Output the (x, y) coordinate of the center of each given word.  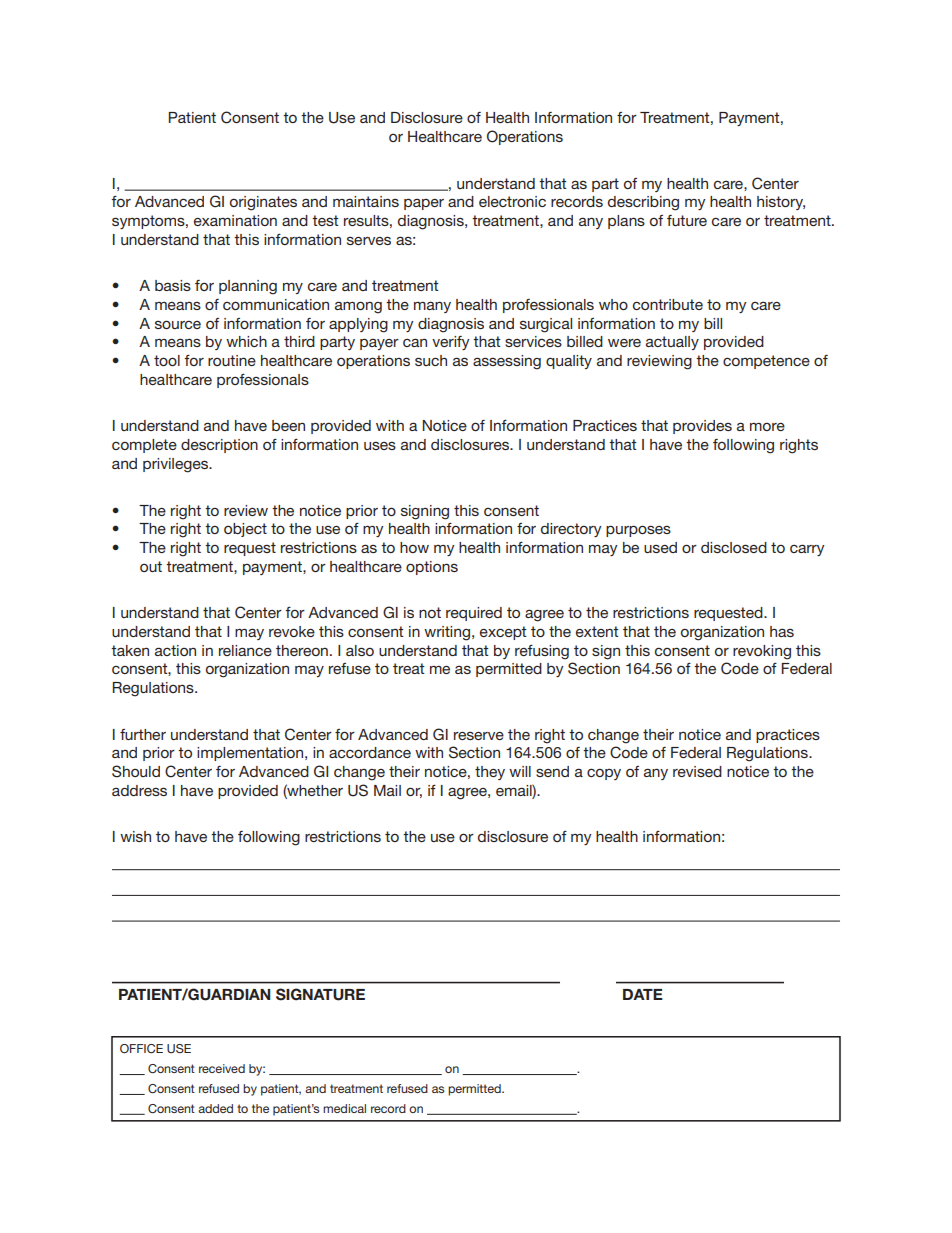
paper (424, 204)
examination (235, 220)
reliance (245, 650)
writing (447, 633)
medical (344, 1108)
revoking (762, 652)
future (687, 220)
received (222, 1068)
